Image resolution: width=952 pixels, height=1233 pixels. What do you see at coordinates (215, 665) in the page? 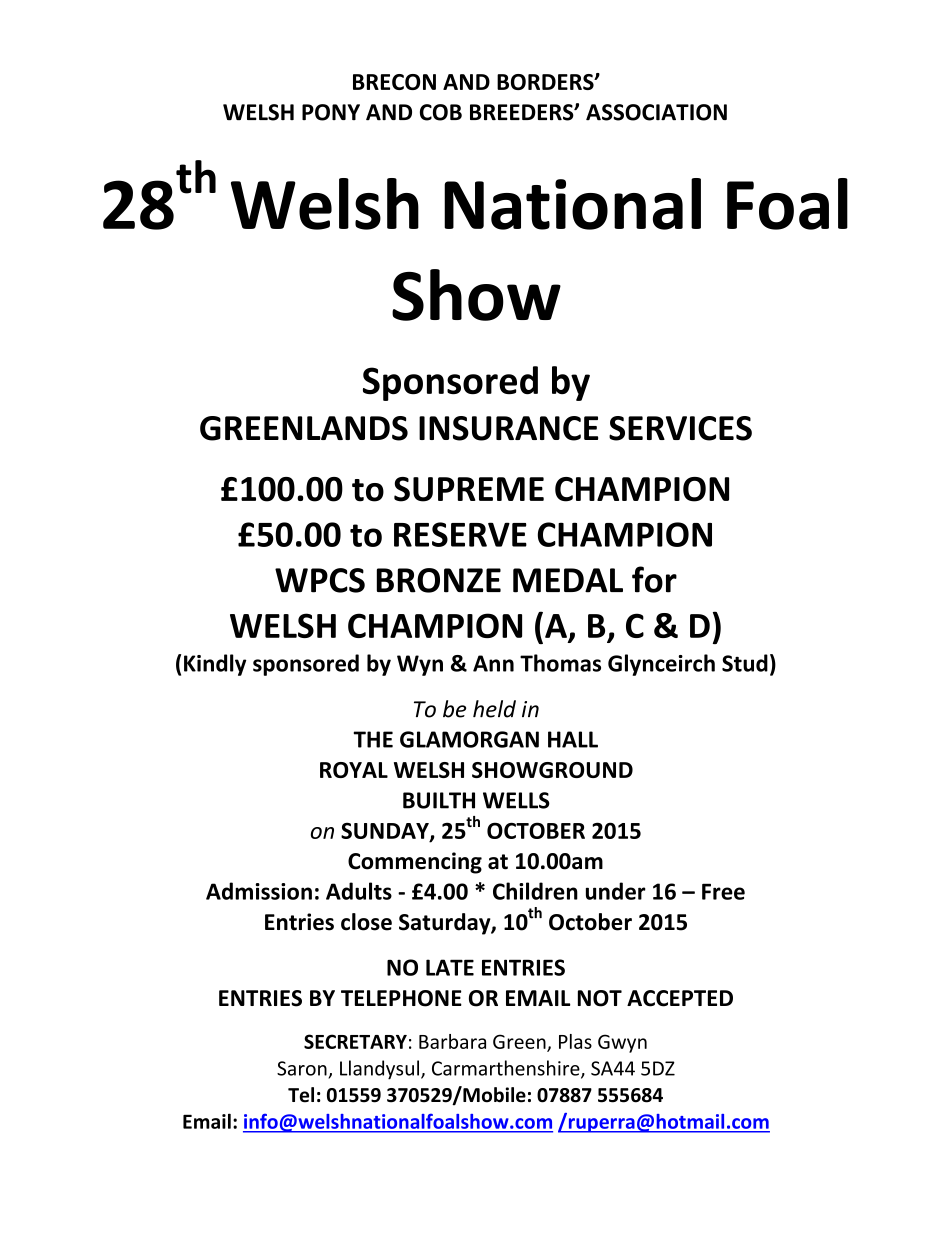
I see `Kindly` at bounding box center [215, 665].
